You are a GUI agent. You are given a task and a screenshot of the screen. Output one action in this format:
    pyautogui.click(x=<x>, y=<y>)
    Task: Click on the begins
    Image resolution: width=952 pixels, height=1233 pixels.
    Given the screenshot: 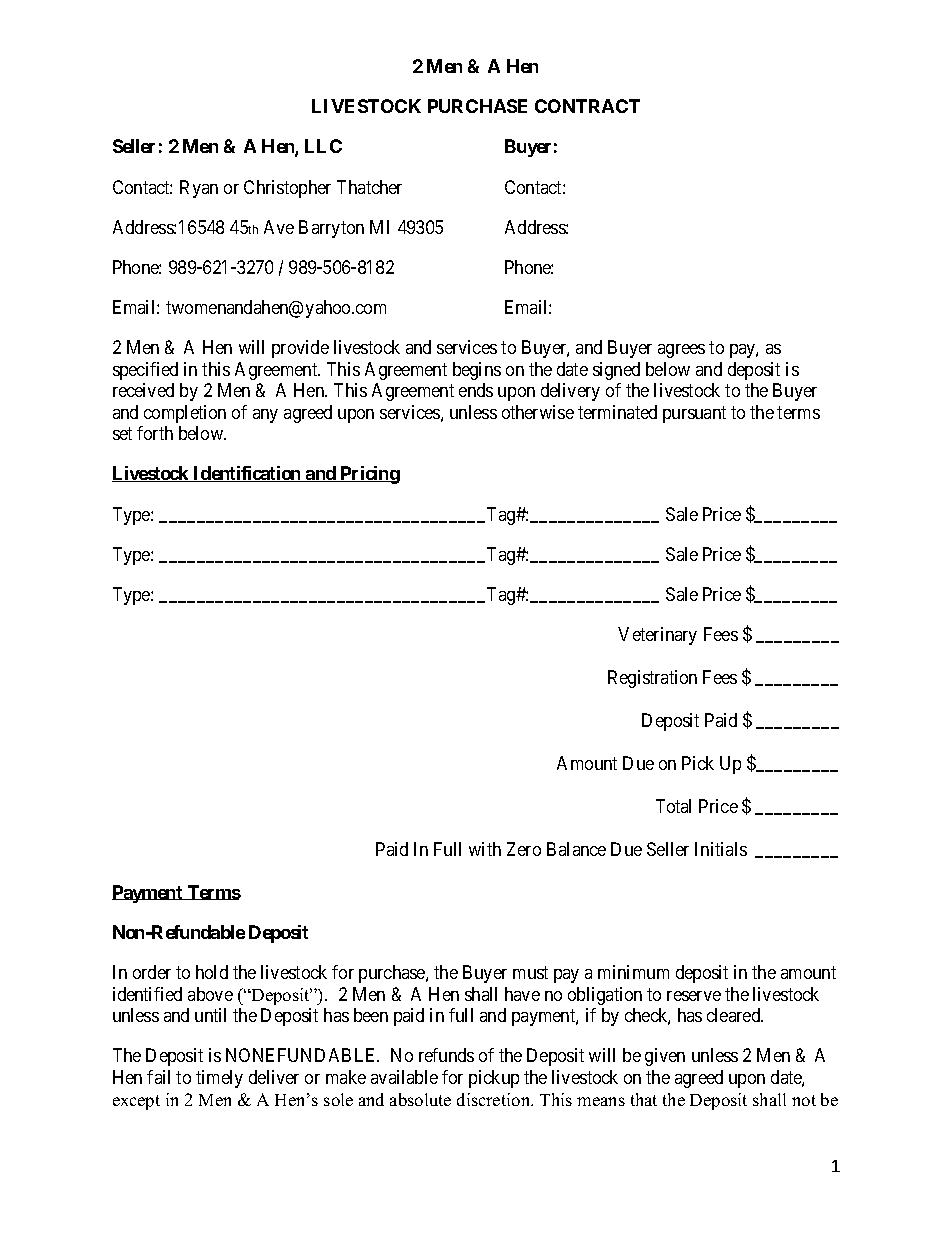 What is the action you would take?
    pyautogui.click(x=477, y=371)
